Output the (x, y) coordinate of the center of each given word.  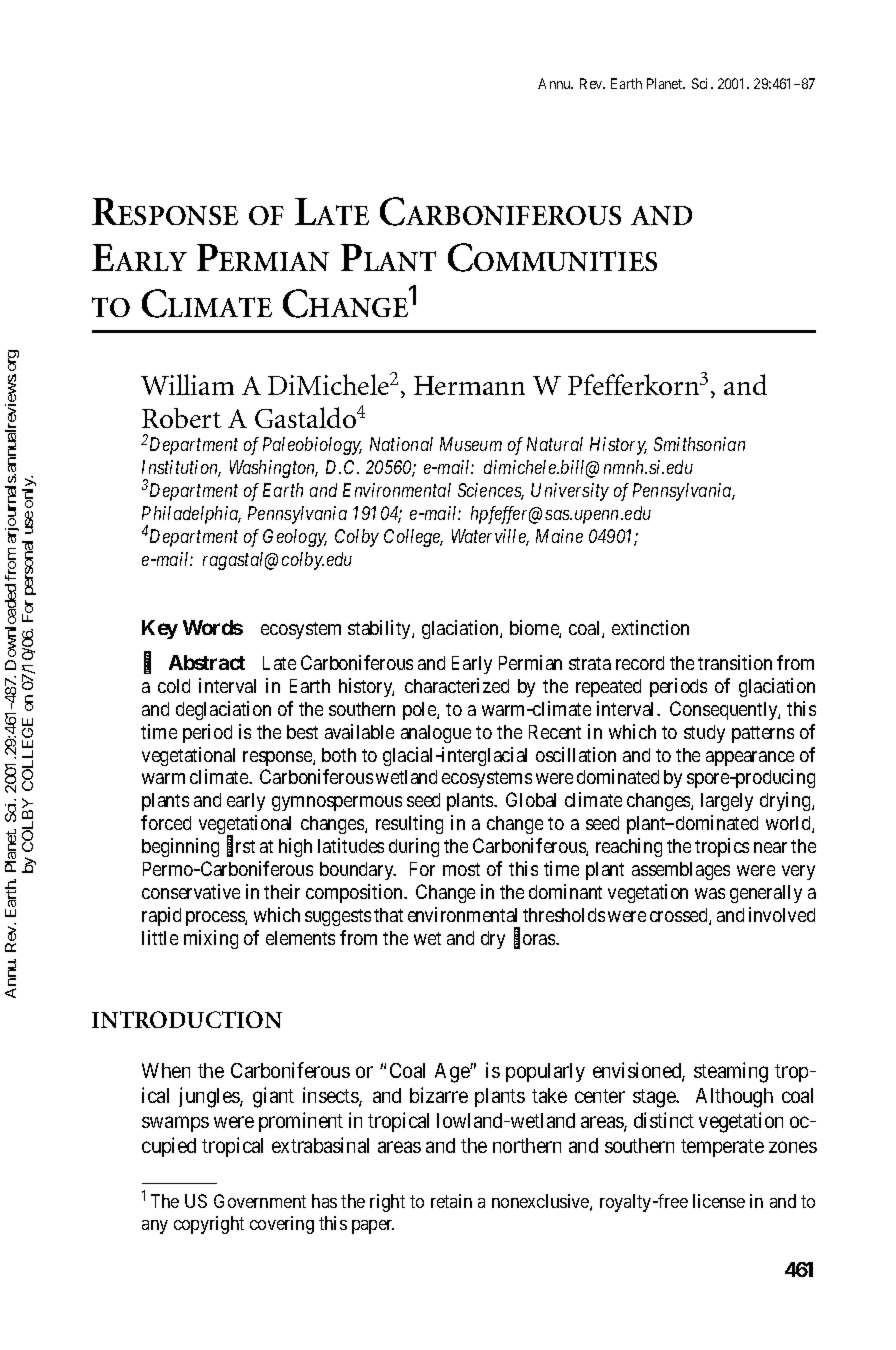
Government (260, 1201)
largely (727, 802)
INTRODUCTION (187, 1019)
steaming (731, 1072)
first (241, 847)
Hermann (469, 385)
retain (451, 1201)
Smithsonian (699, 444)
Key (160, 629)
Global (531, 799)
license (719, 1201)
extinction (650, 627)
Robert (181, 418)
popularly (545, 1072)
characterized (457, 685)
